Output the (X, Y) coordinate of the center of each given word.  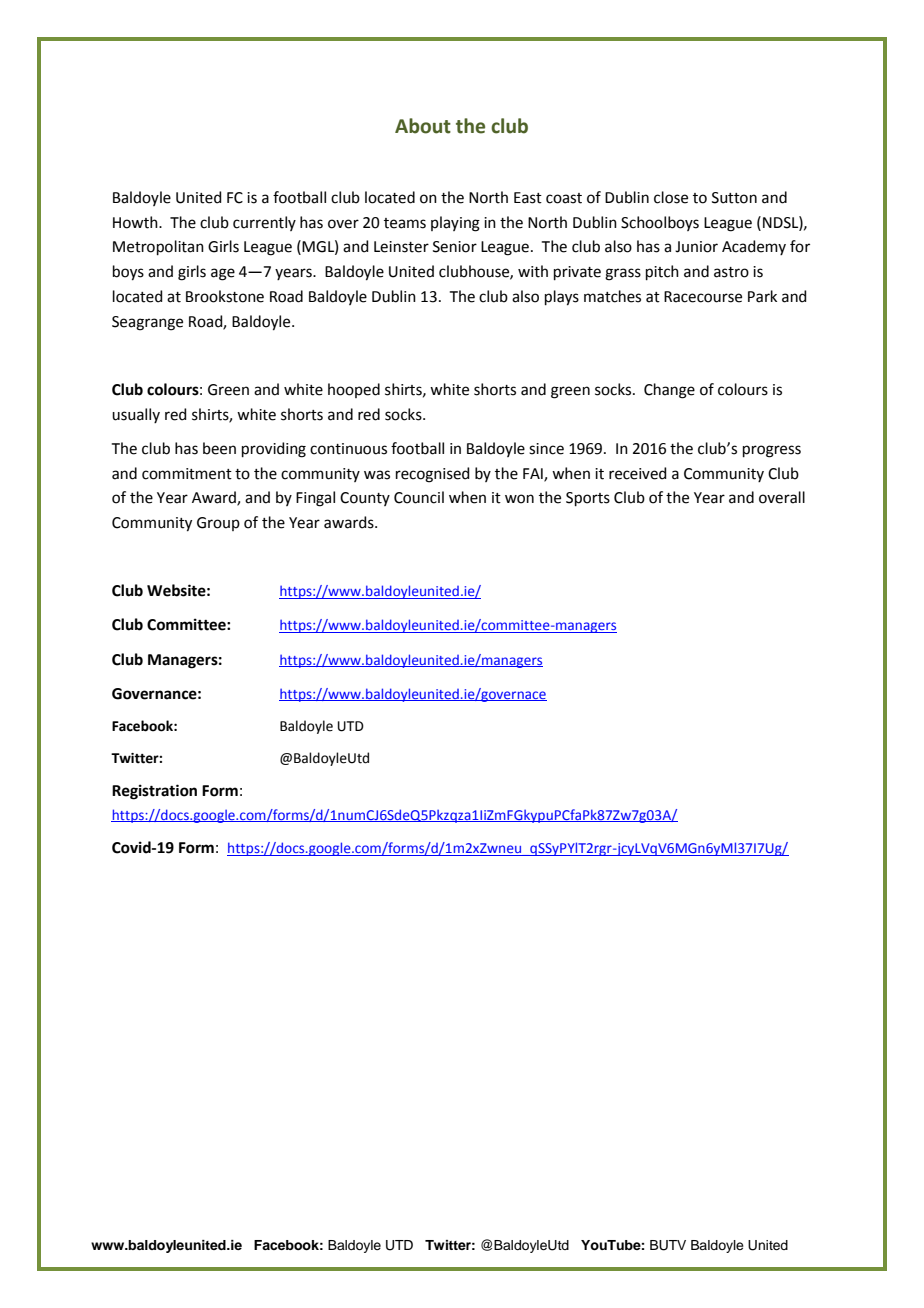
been (219, 448)
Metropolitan (158, 247)
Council (419, 497)
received (638, 473)
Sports (588, 499)
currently (264, 223)
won (519, 499)
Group (218, 524)
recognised (433, 475)
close (671, 197)
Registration (154, 792)
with (533, 271)
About (423, 126)
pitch (662, 272)
